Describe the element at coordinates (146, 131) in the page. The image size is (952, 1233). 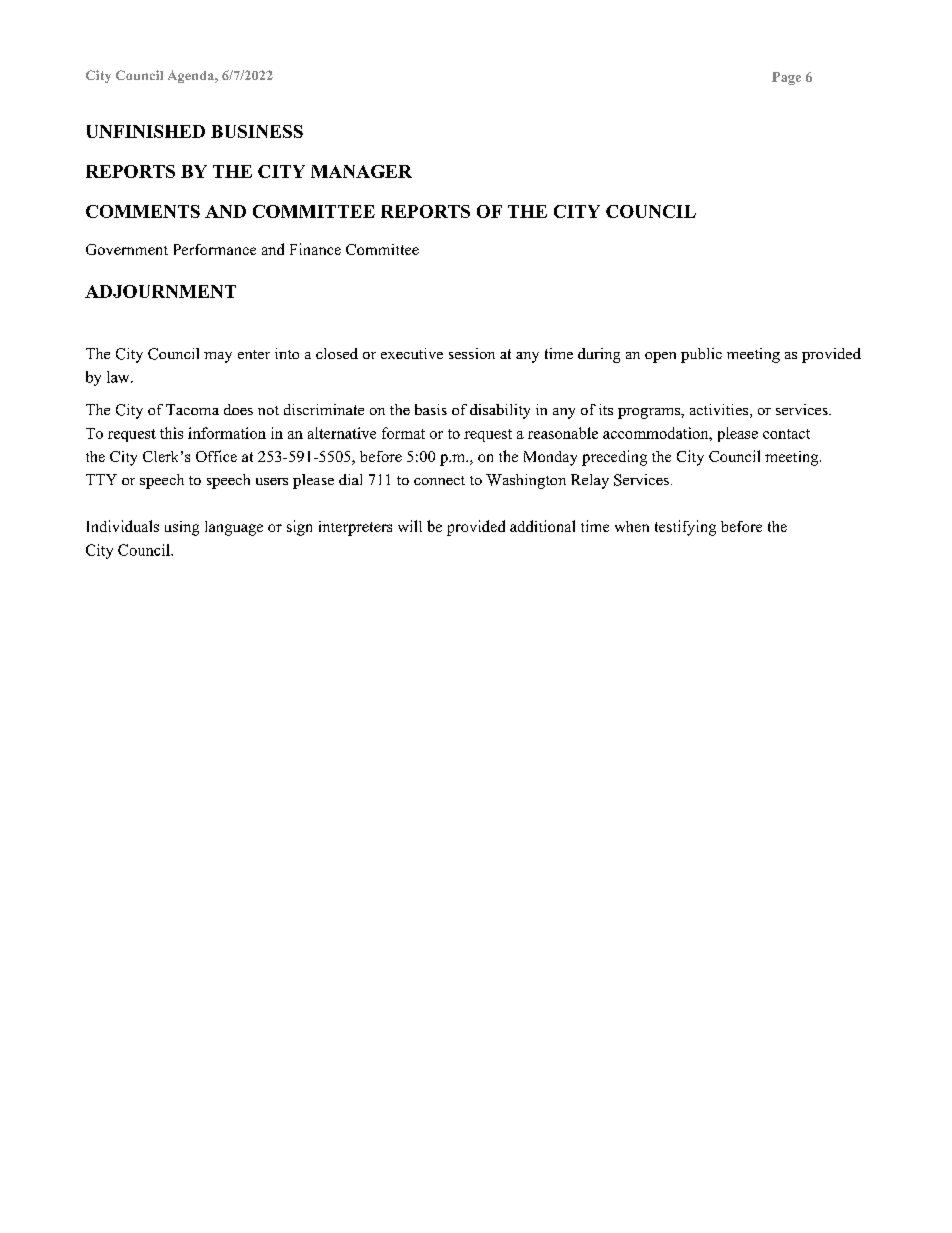
I see `UNFINISHED` at that location.
